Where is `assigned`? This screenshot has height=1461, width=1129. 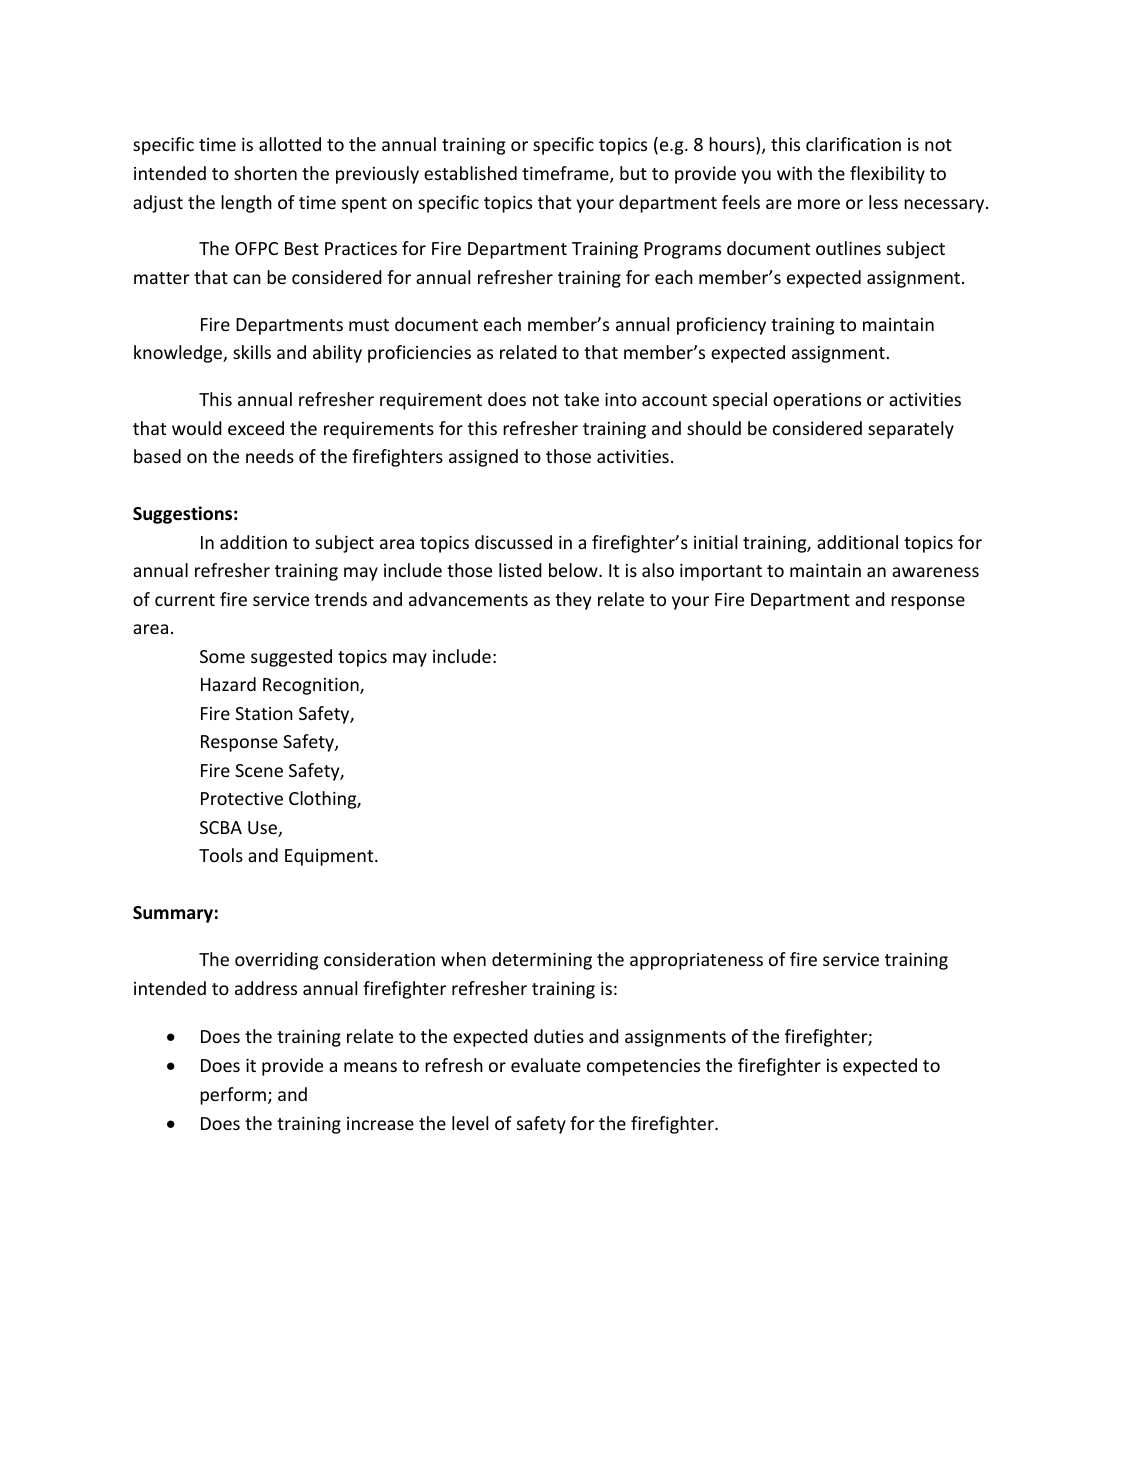
assigned is located at coordinates (483, 458).
